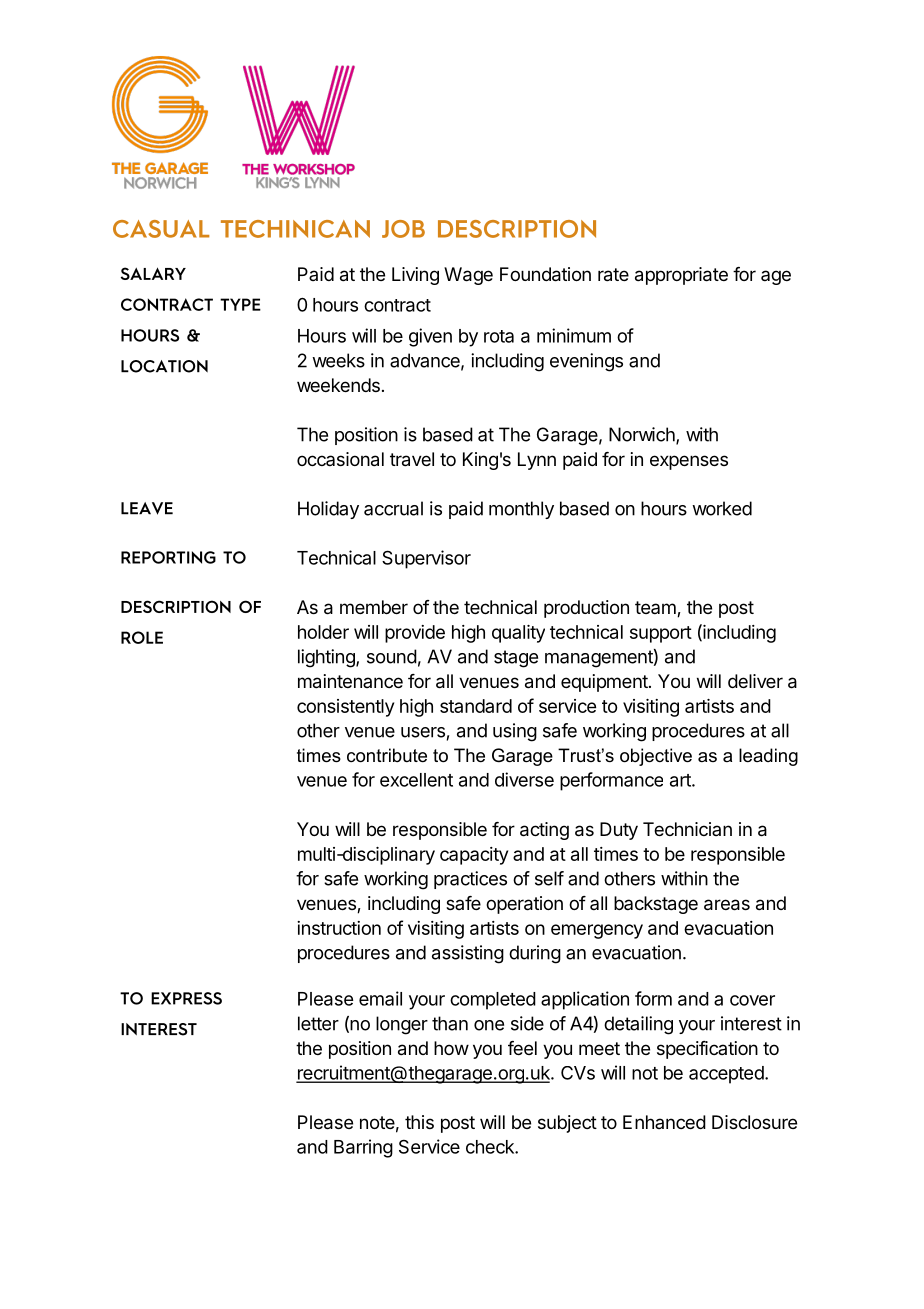 The width and height of the document is (924, 1309). I want to click on Barring, so click(363, 1148).
